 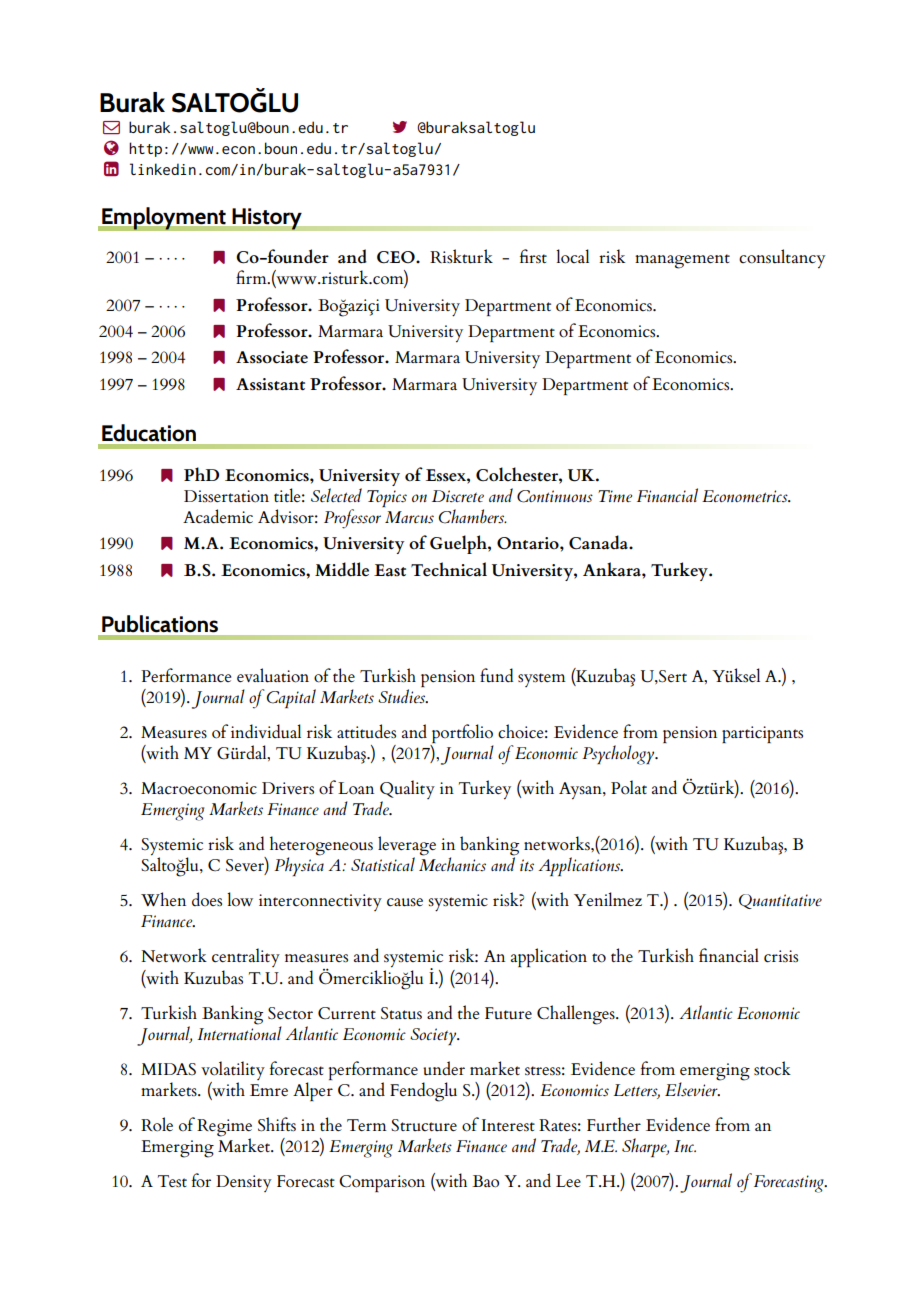 What do you see at coordinates (224, 1129) in the document?
I see `Regime` at bounding box center [224, 1129].
